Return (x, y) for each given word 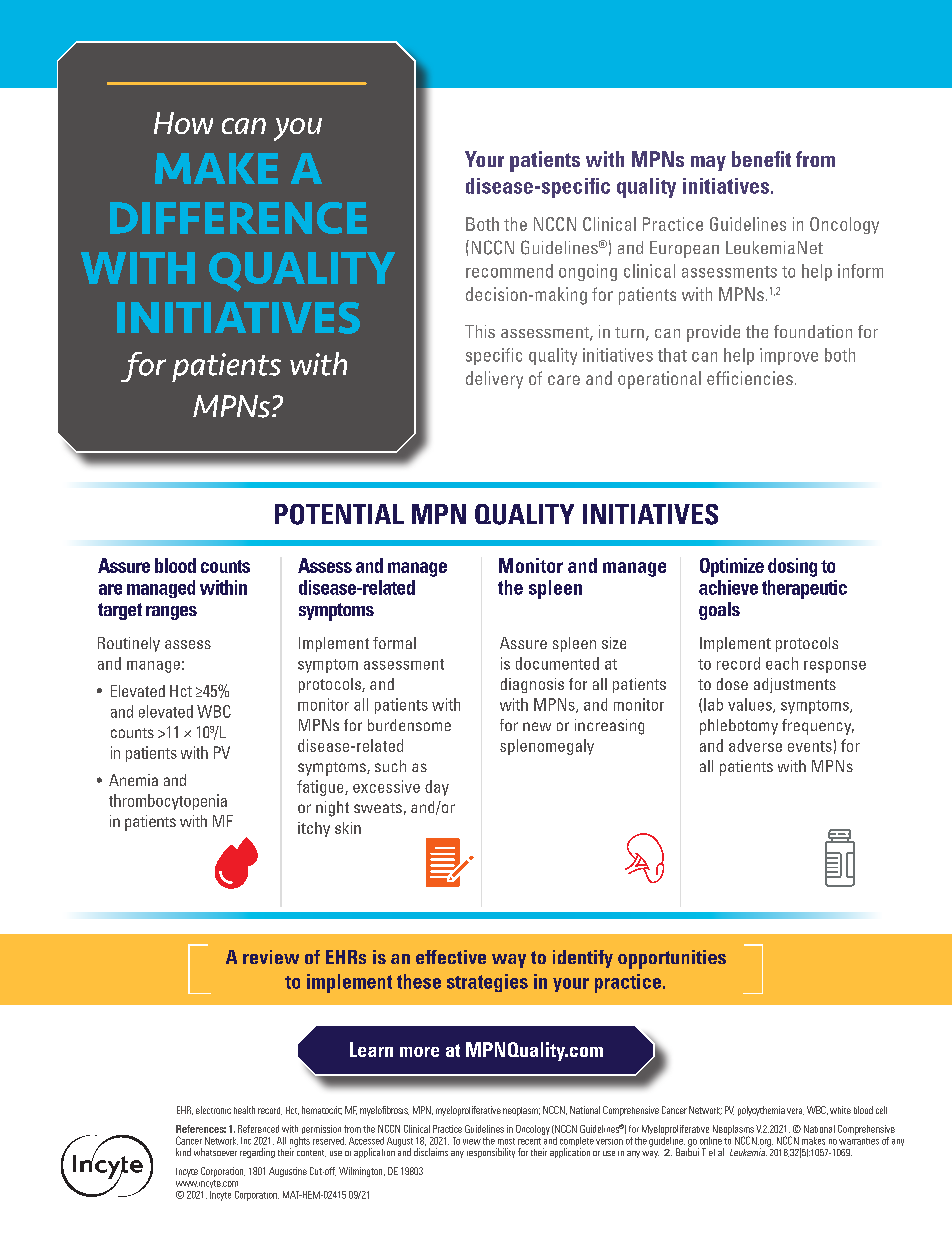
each (782, 663)
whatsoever (215, 1152)
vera (795, 1111)
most (506, 1141)
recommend (509, 271)
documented (557, 663)
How (183, 123)
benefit (761, 159)
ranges (171, 613)
